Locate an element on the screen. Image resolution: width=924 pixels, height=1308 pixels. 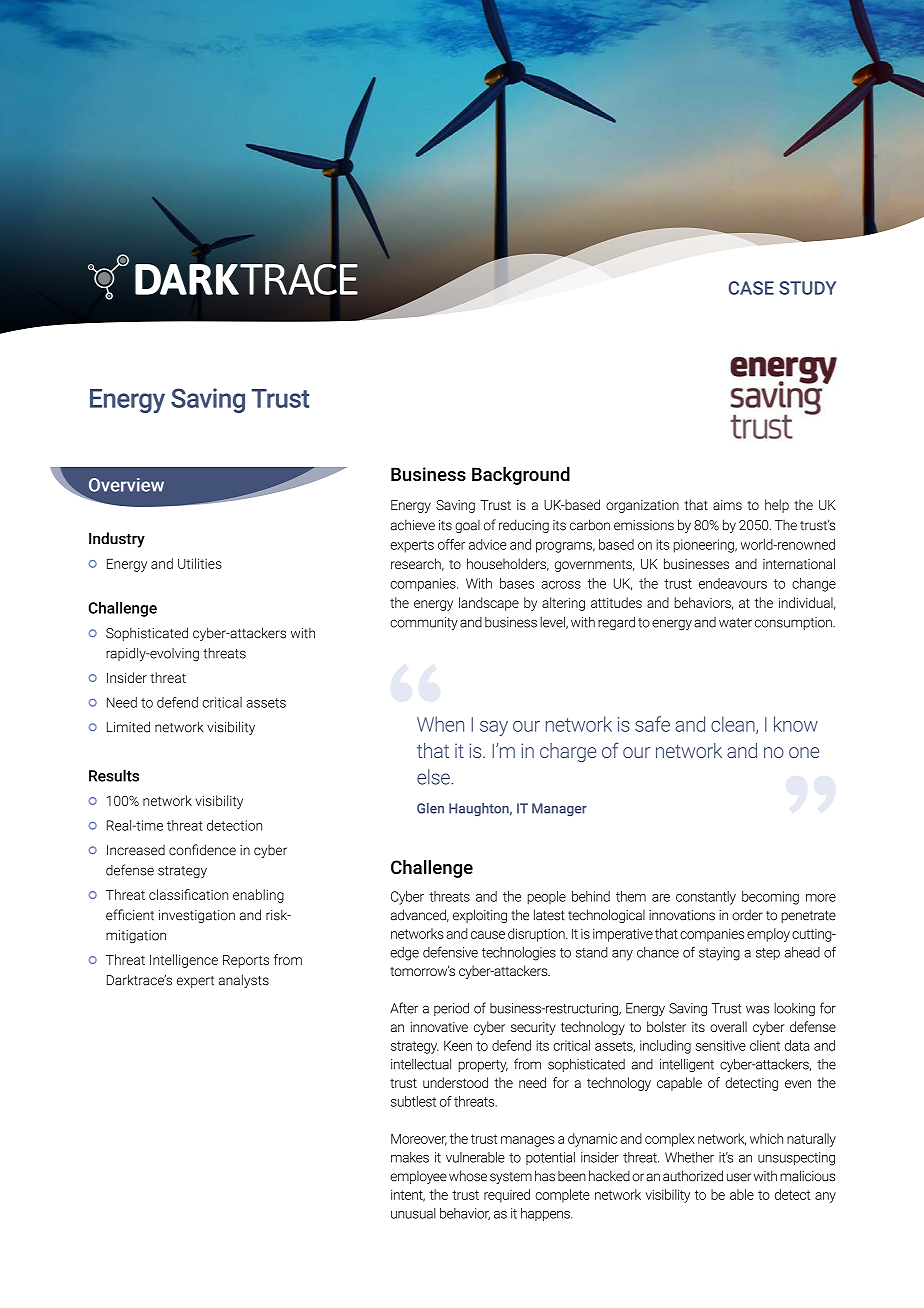
landscape is located at coordinates (489, 604).
